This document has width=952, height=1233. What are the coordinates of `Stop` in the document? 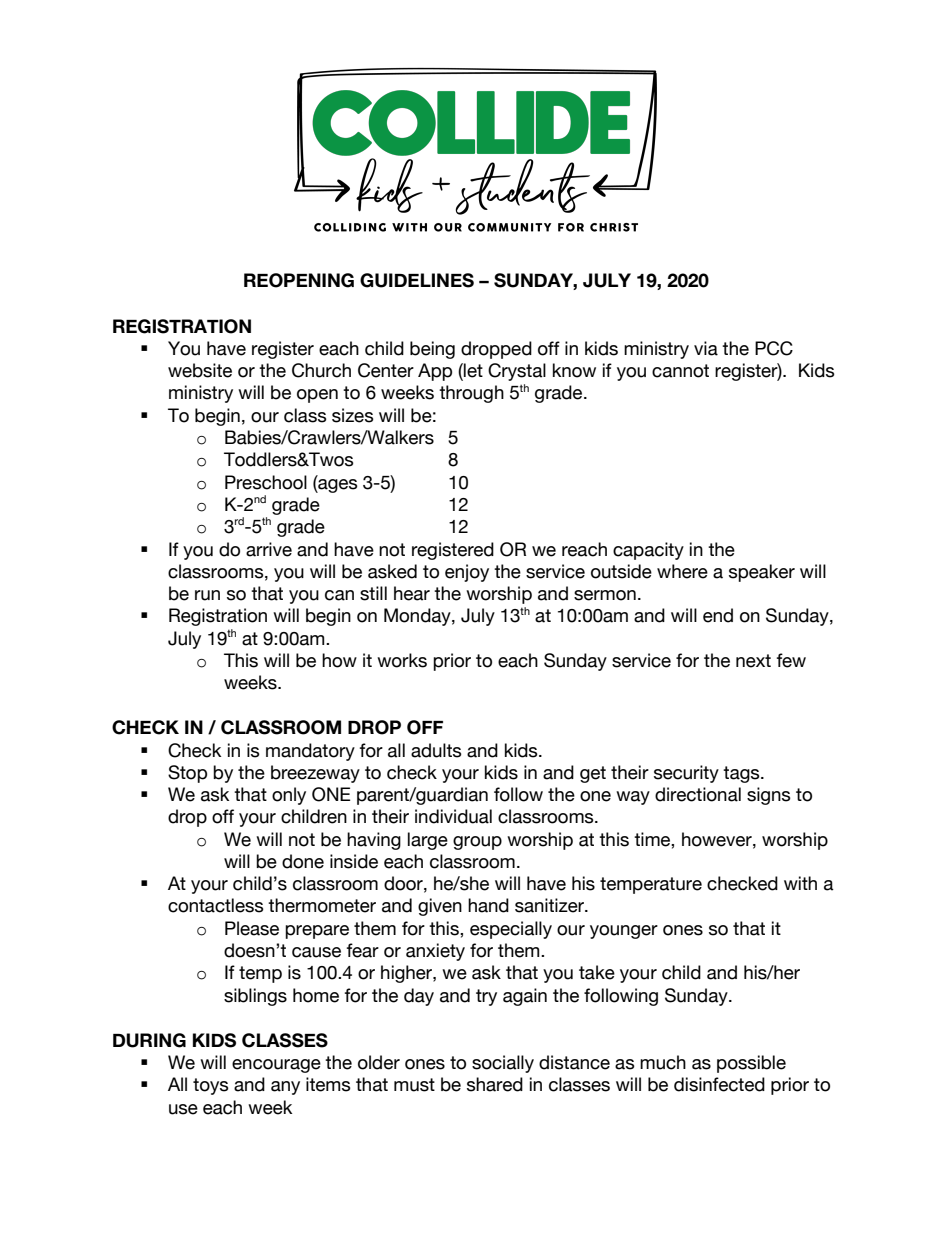 It's located at (187, 774).
